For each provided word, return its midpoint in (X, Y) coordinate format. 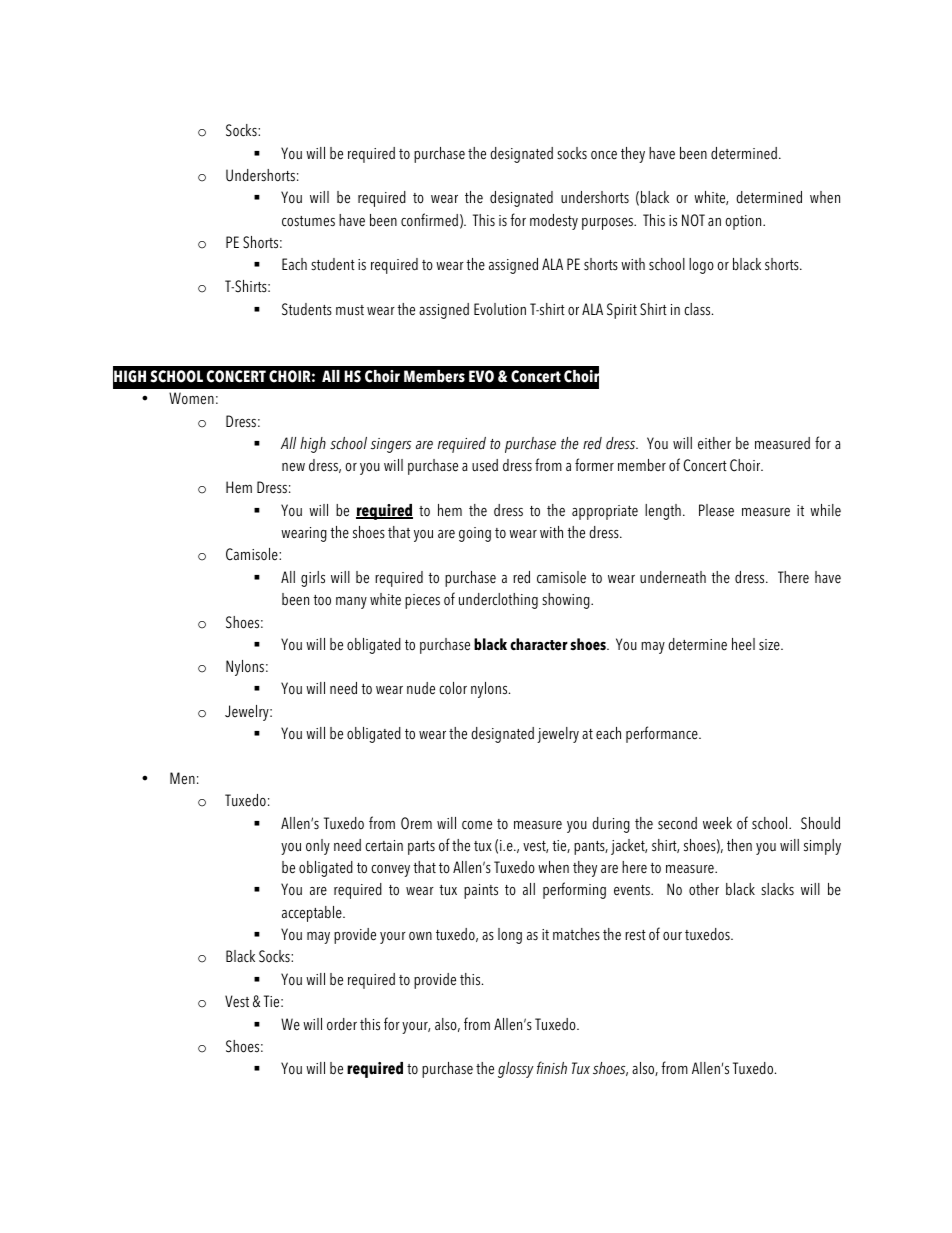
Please (716, 510)
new (293, 467)
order (342, 1024)
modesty (554, 222)
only (318, 847)
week (717, 823)
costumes (308, 221)
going (475, 534)
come (477, 825)
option (744, 222)
